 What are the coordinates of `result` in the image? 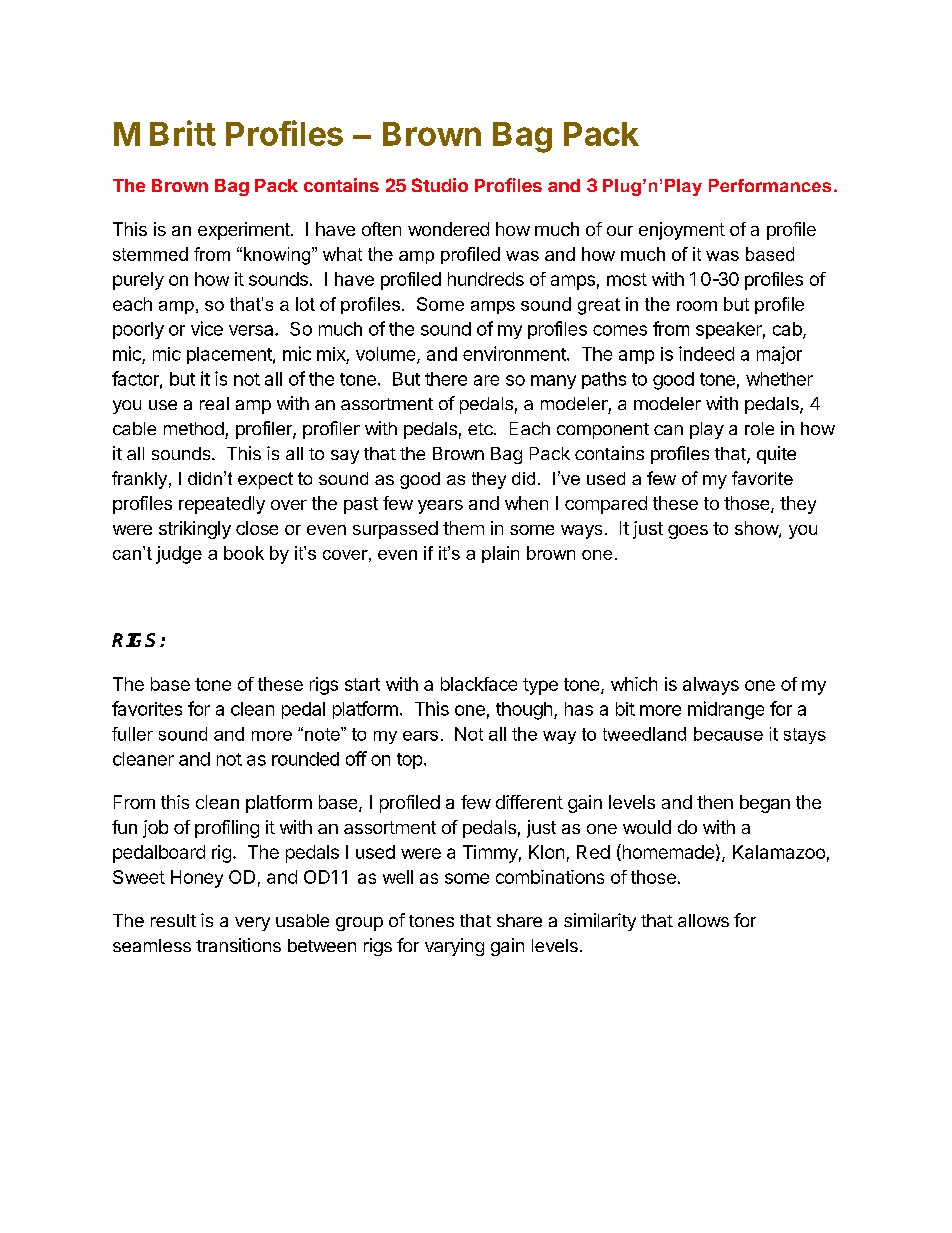 It's located at (173, 920).
